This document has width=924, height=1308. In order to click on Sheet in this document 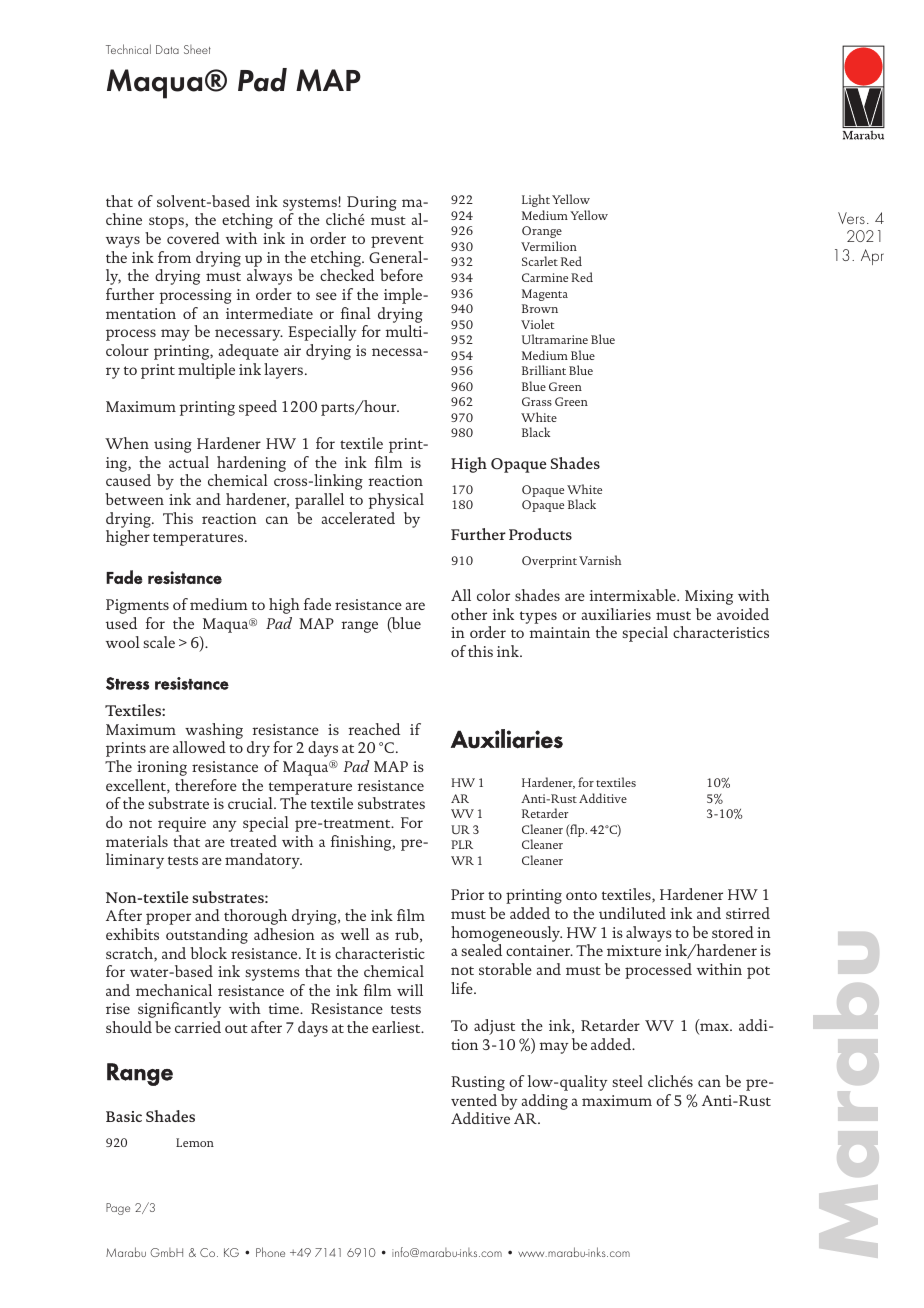, I will do `click(197, 49)`.
